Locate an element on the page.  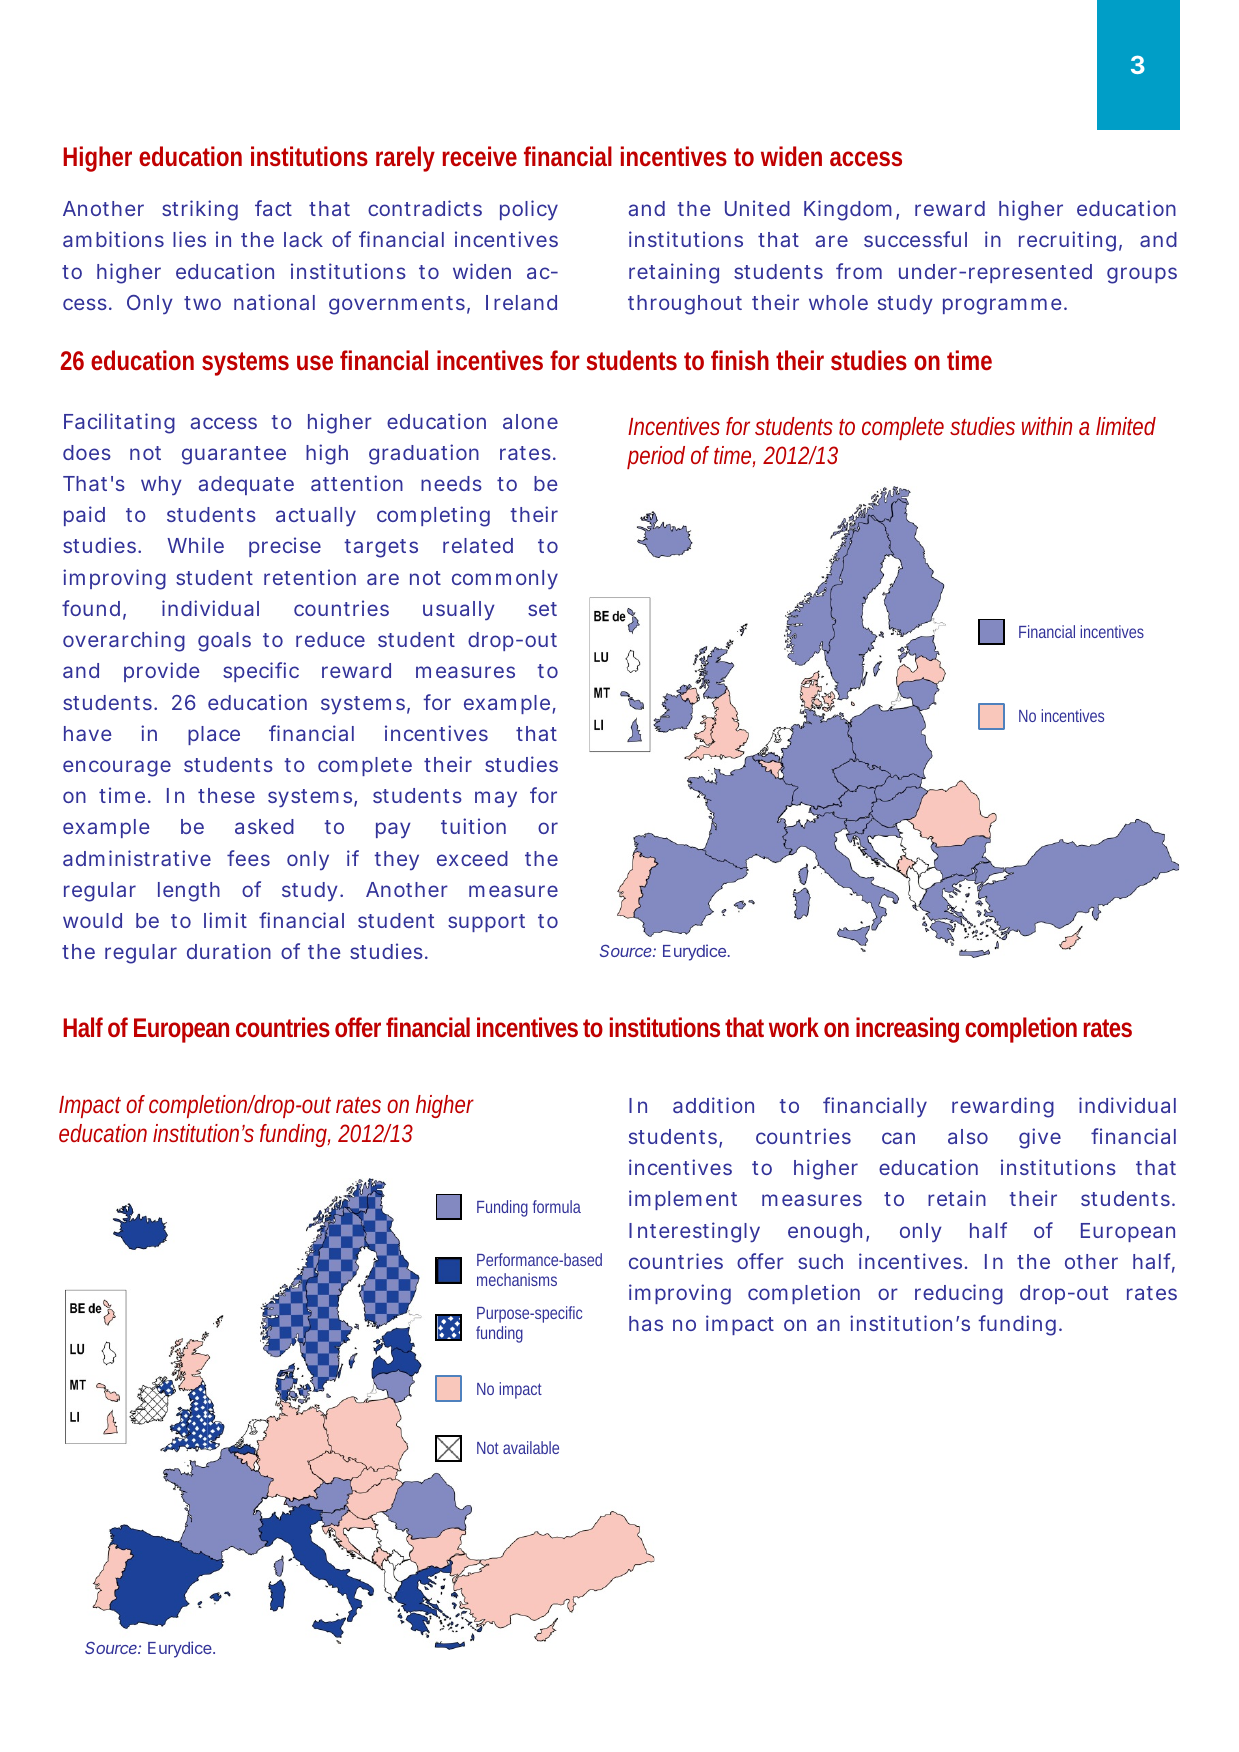
recruiting is located at coordinates (1067, 241).
